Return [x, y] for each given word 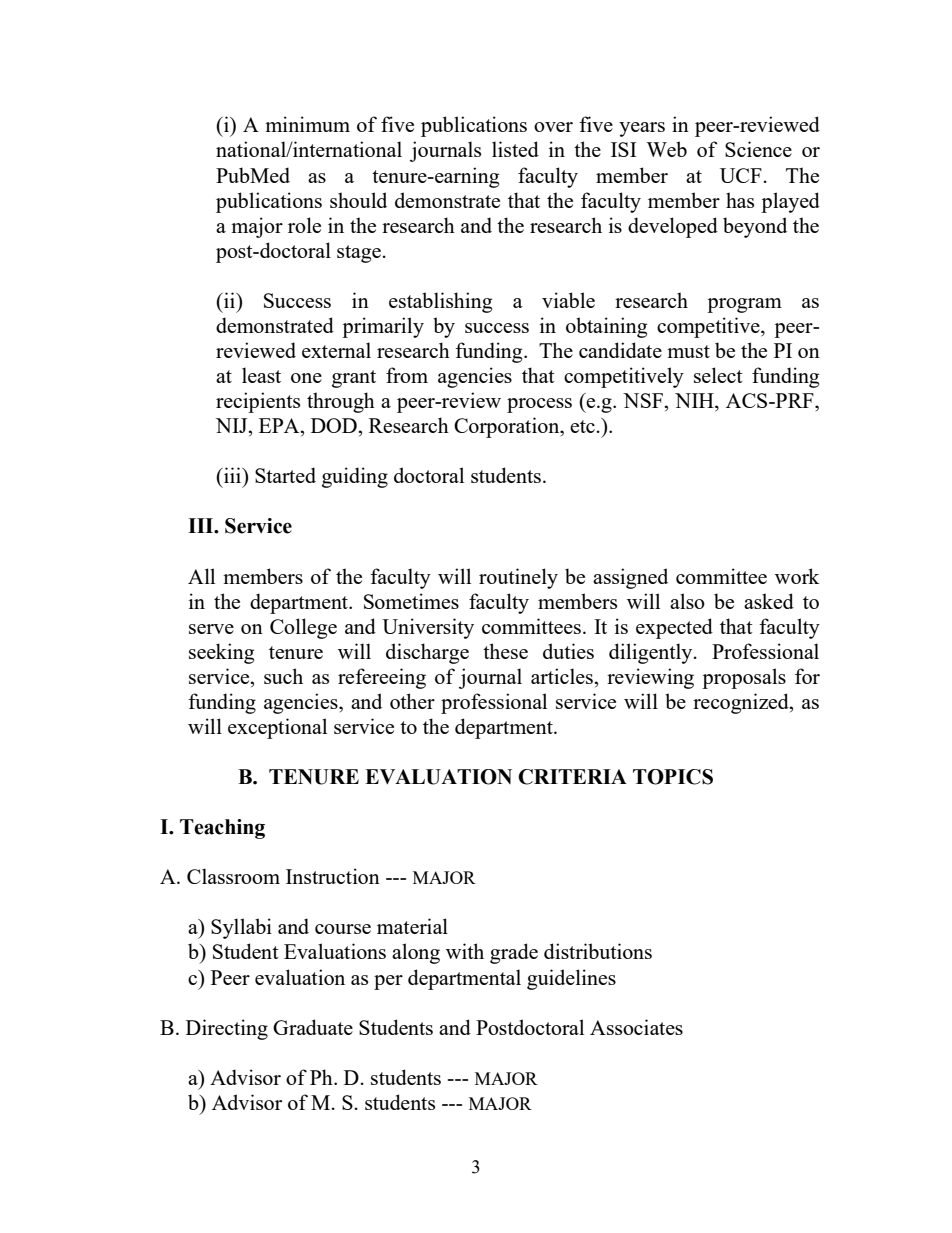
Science [758, 149]
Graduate [313, 1027]
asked [769, 601]
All [201, 576]
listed [515, 149]
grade [514, 953]
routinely [518, 578]
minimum [307, 124]
